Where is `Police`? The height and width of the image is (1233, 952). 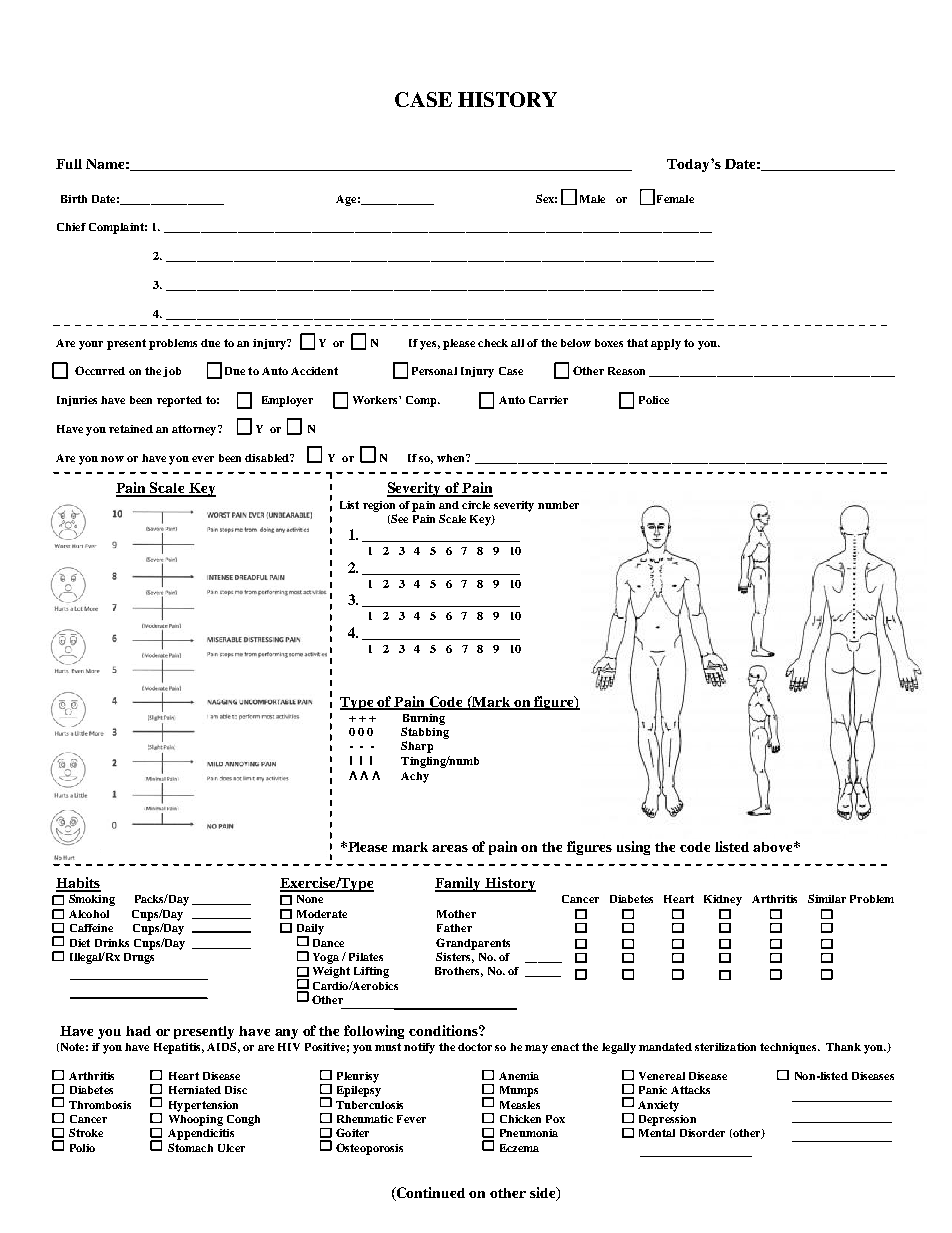
Police is located at coordinates (654, 400).
